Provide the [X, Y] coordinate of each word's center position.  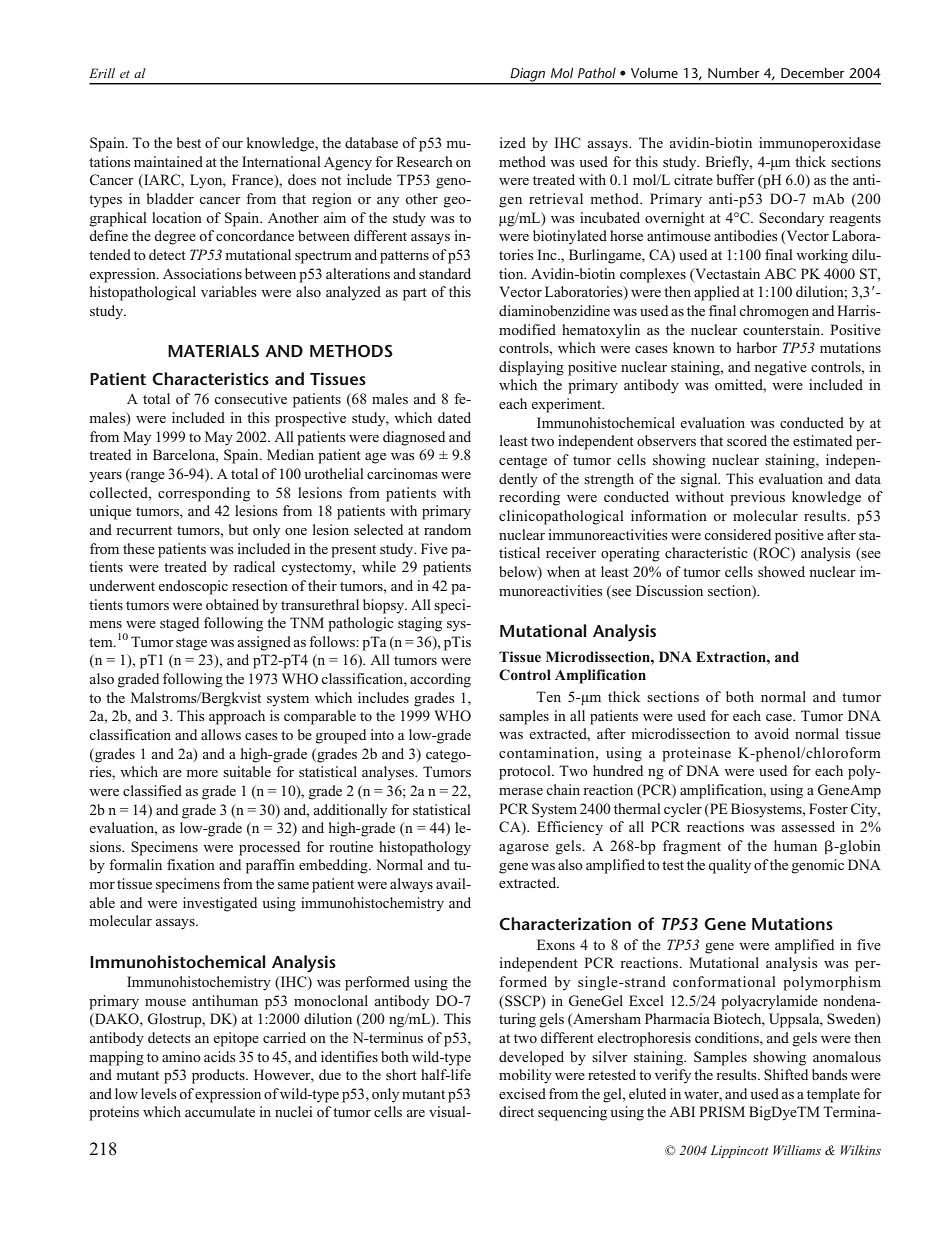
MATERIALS [213, 351]
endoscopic [193, 587]
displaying [531, 368]
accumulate [220, 1111]
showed [781, 571]
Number [733, 72]
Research [424, 161]
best [188, 142]
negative [780, 368]
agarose [524, 849]
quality [729, 866]
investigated [220, 904]
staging [420, 624]
